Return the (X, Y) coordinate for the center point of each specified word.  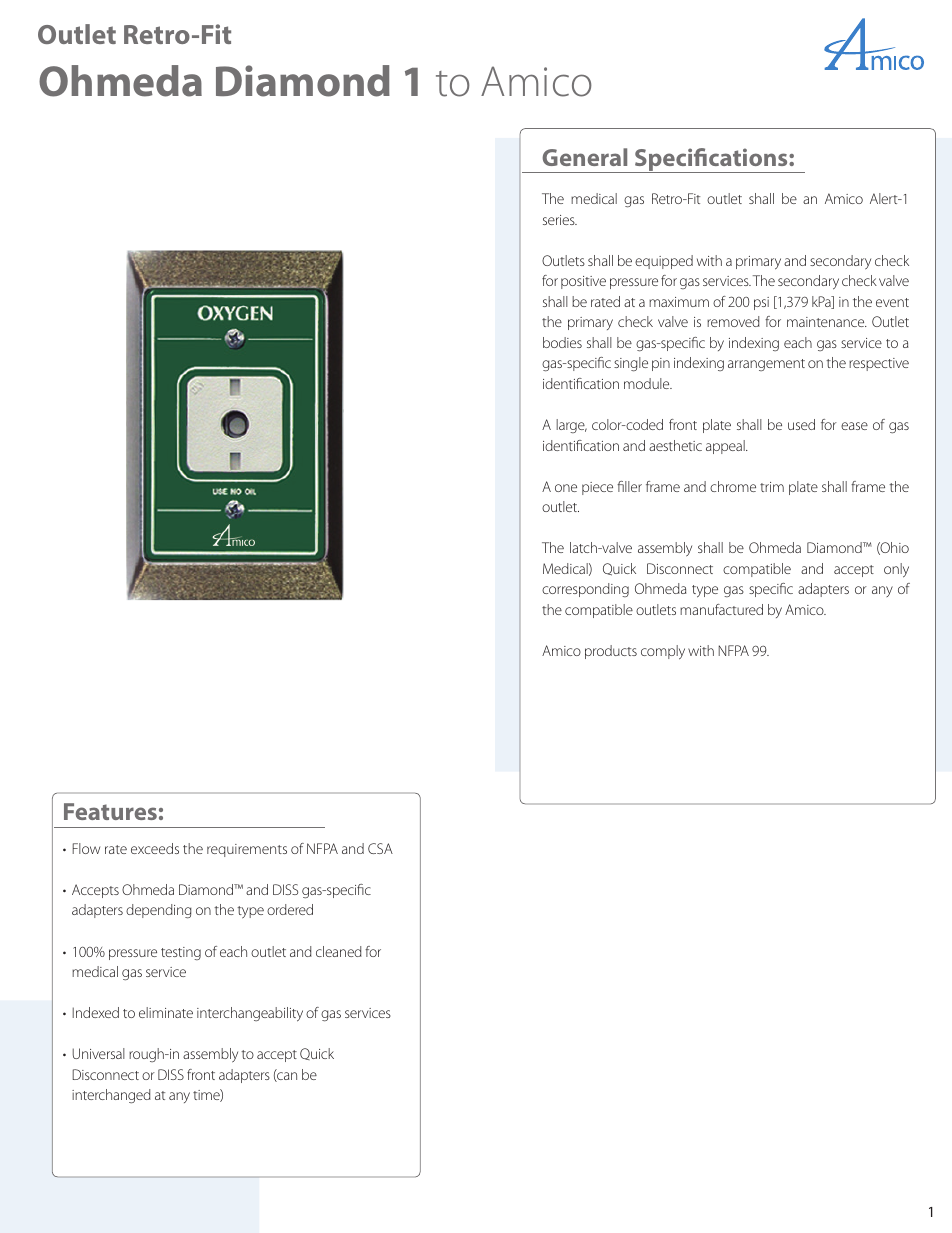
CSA (380, 848)
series (560, 220)
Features (110, 811)
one (566, 488)
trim (772, 487)
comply (663, 652)
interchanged (111, 1096)
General (584, 157)
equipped (664, 262)
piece (597, 488)
